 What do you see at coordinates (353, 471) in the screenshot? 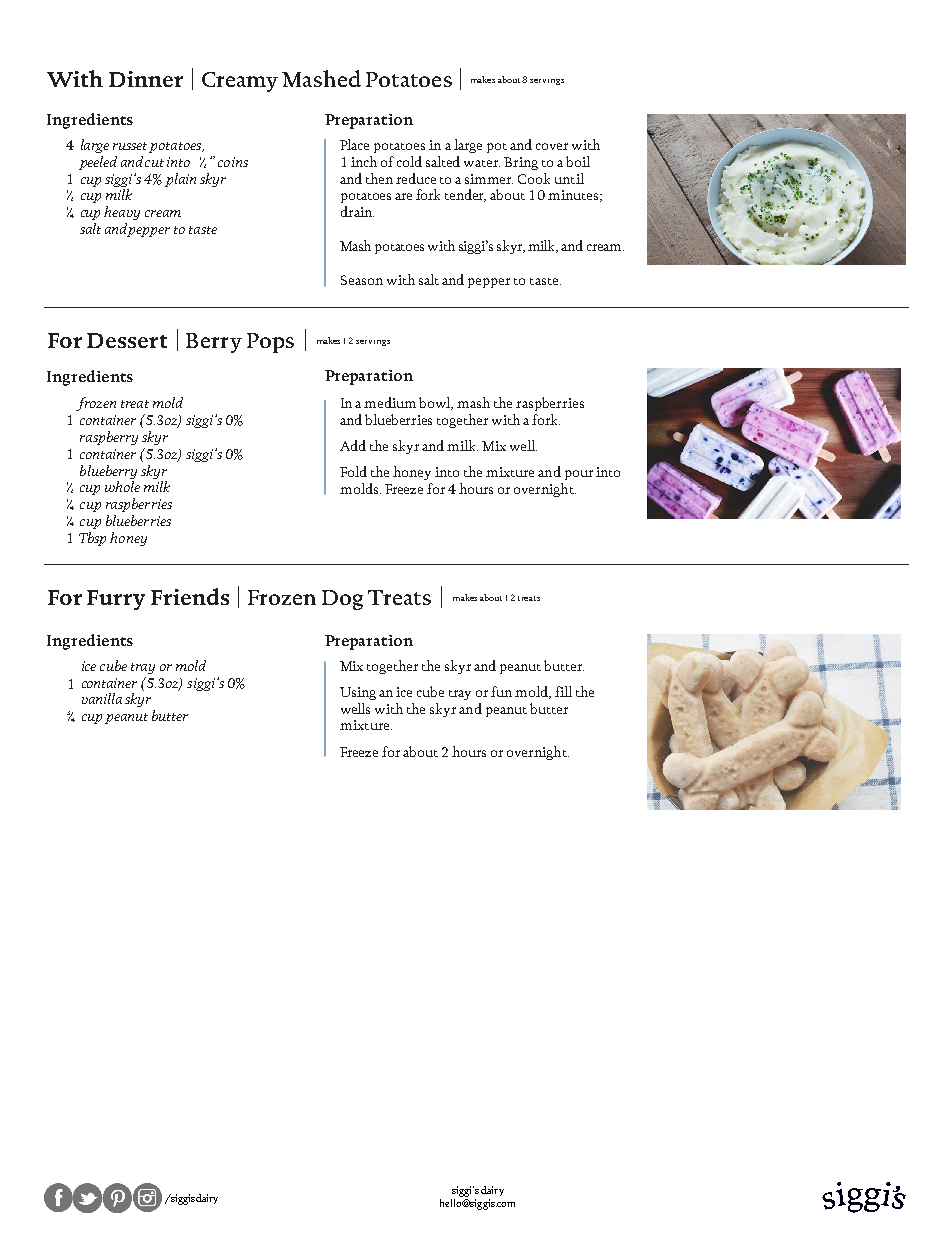
I see `Fold` at bounding box center [353, 471].
